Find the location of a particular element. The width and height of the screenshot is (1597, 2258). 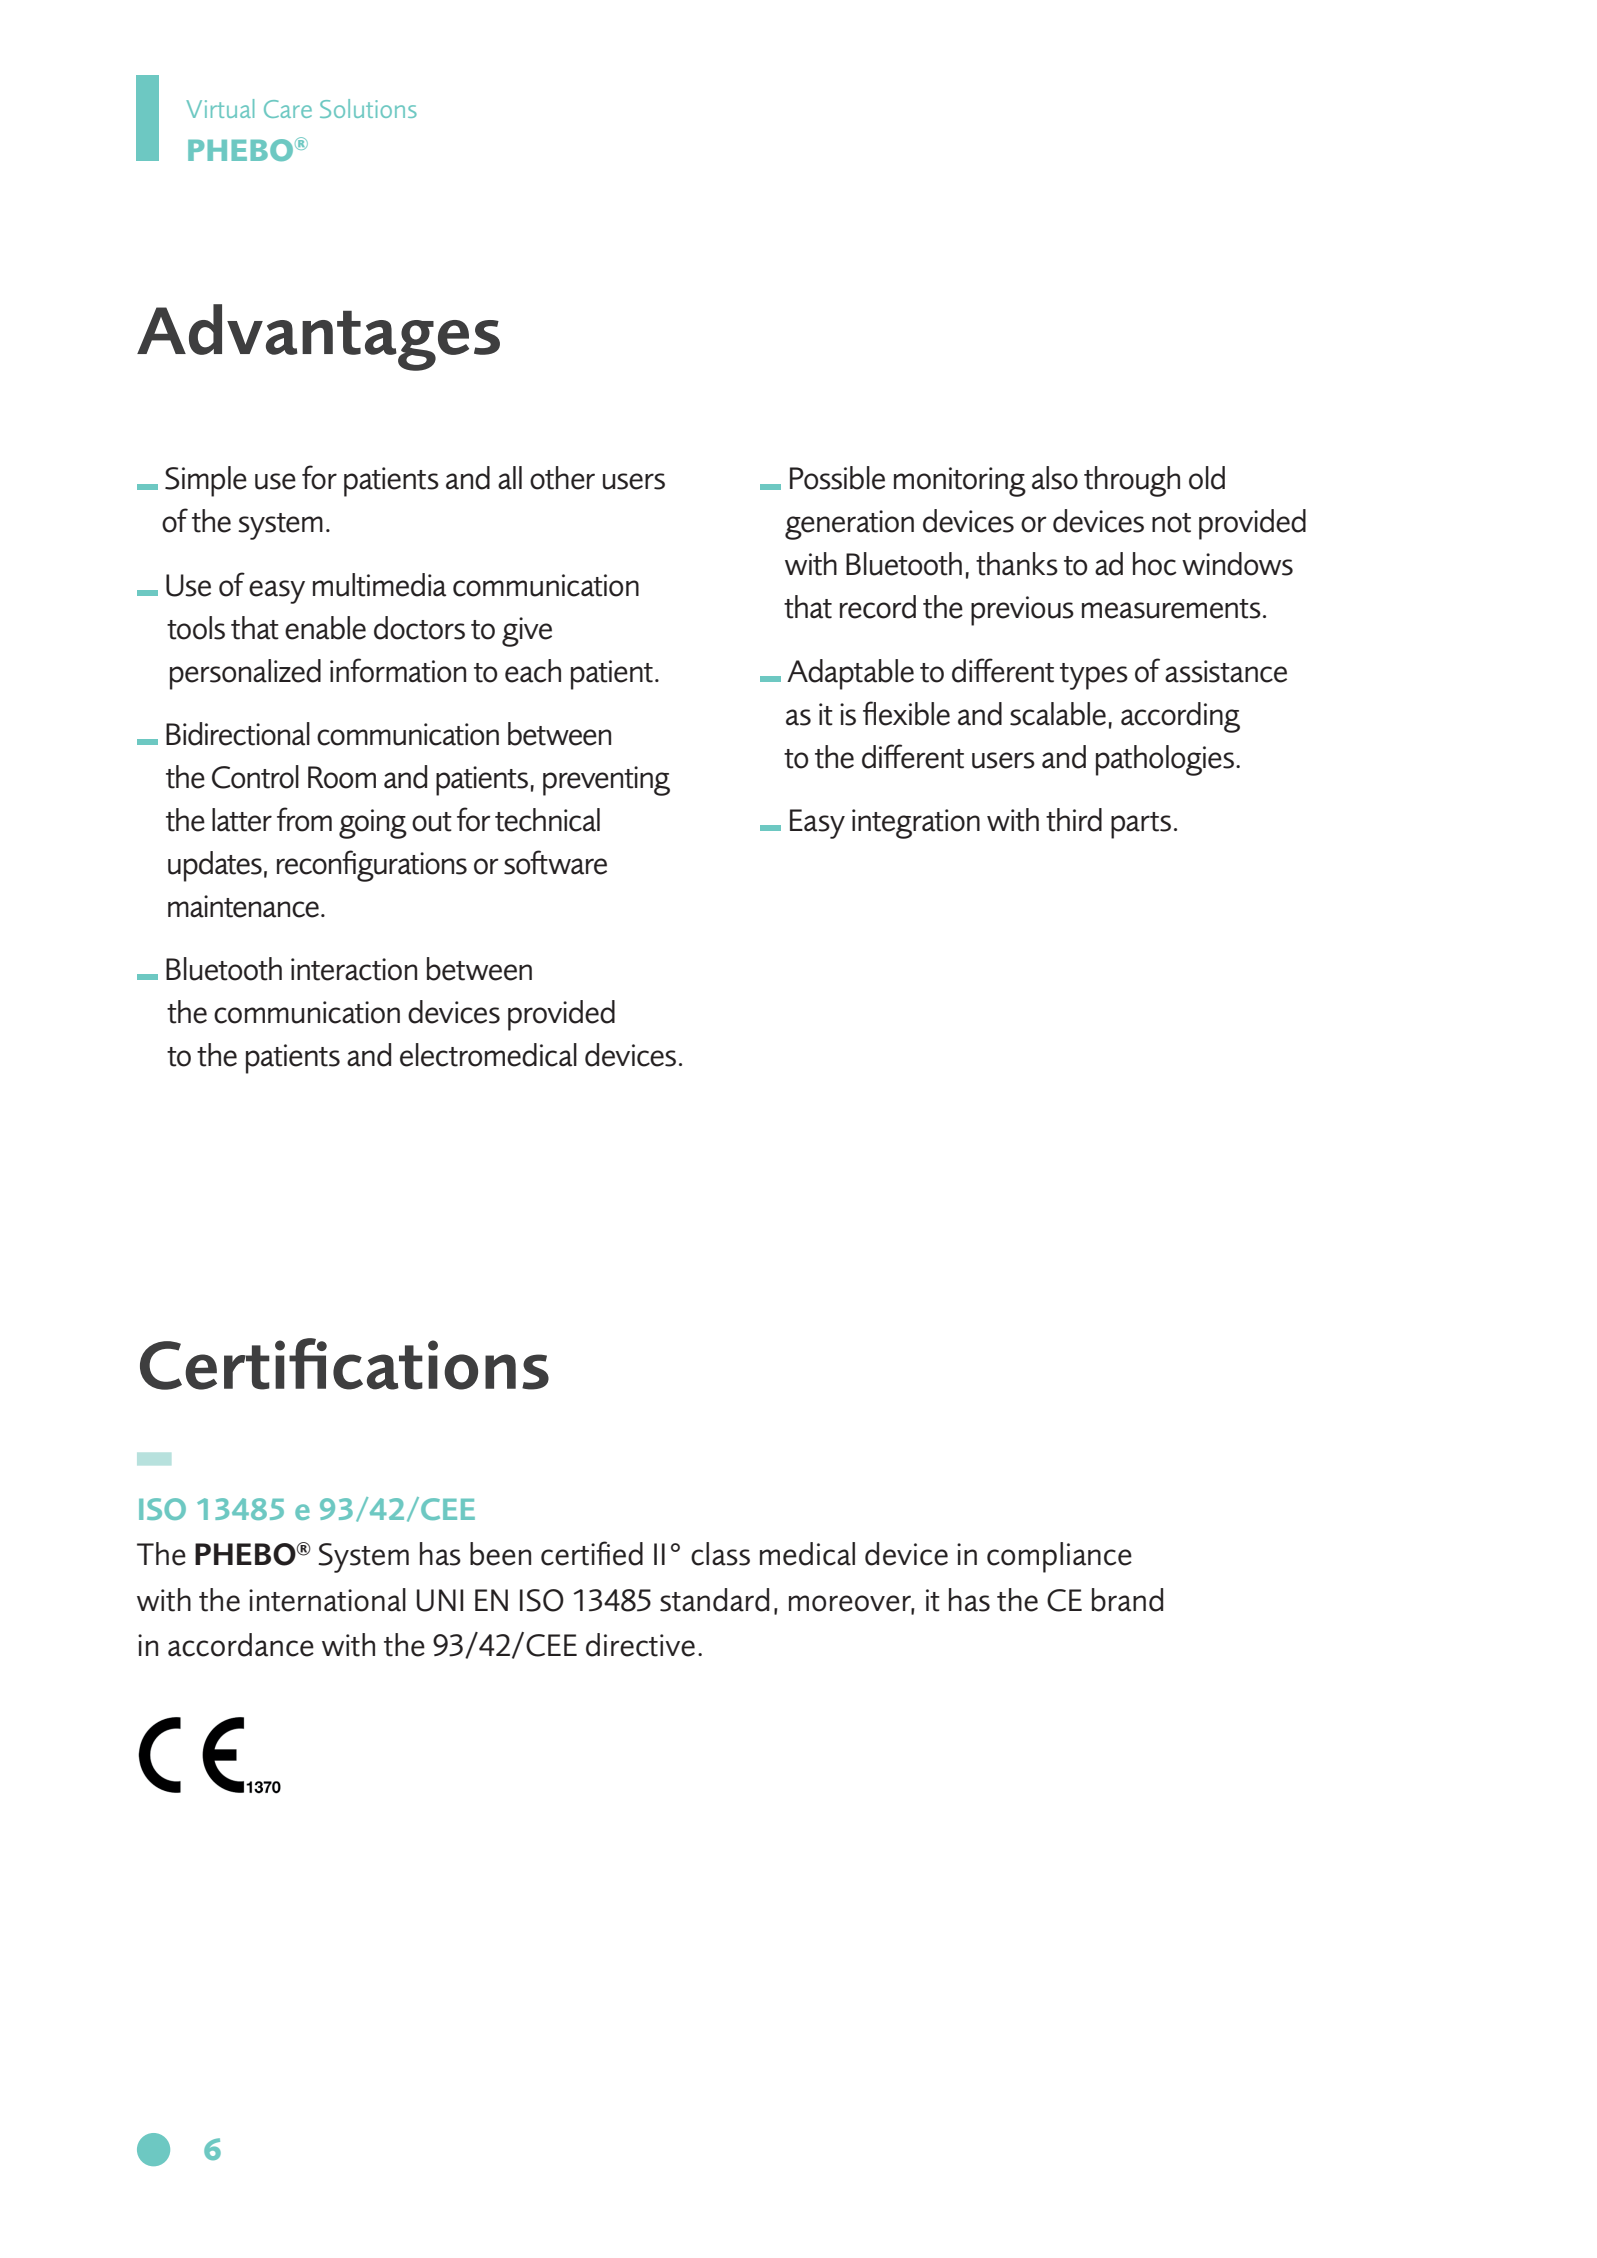

multimedia is located at coordinates (379, 585).
